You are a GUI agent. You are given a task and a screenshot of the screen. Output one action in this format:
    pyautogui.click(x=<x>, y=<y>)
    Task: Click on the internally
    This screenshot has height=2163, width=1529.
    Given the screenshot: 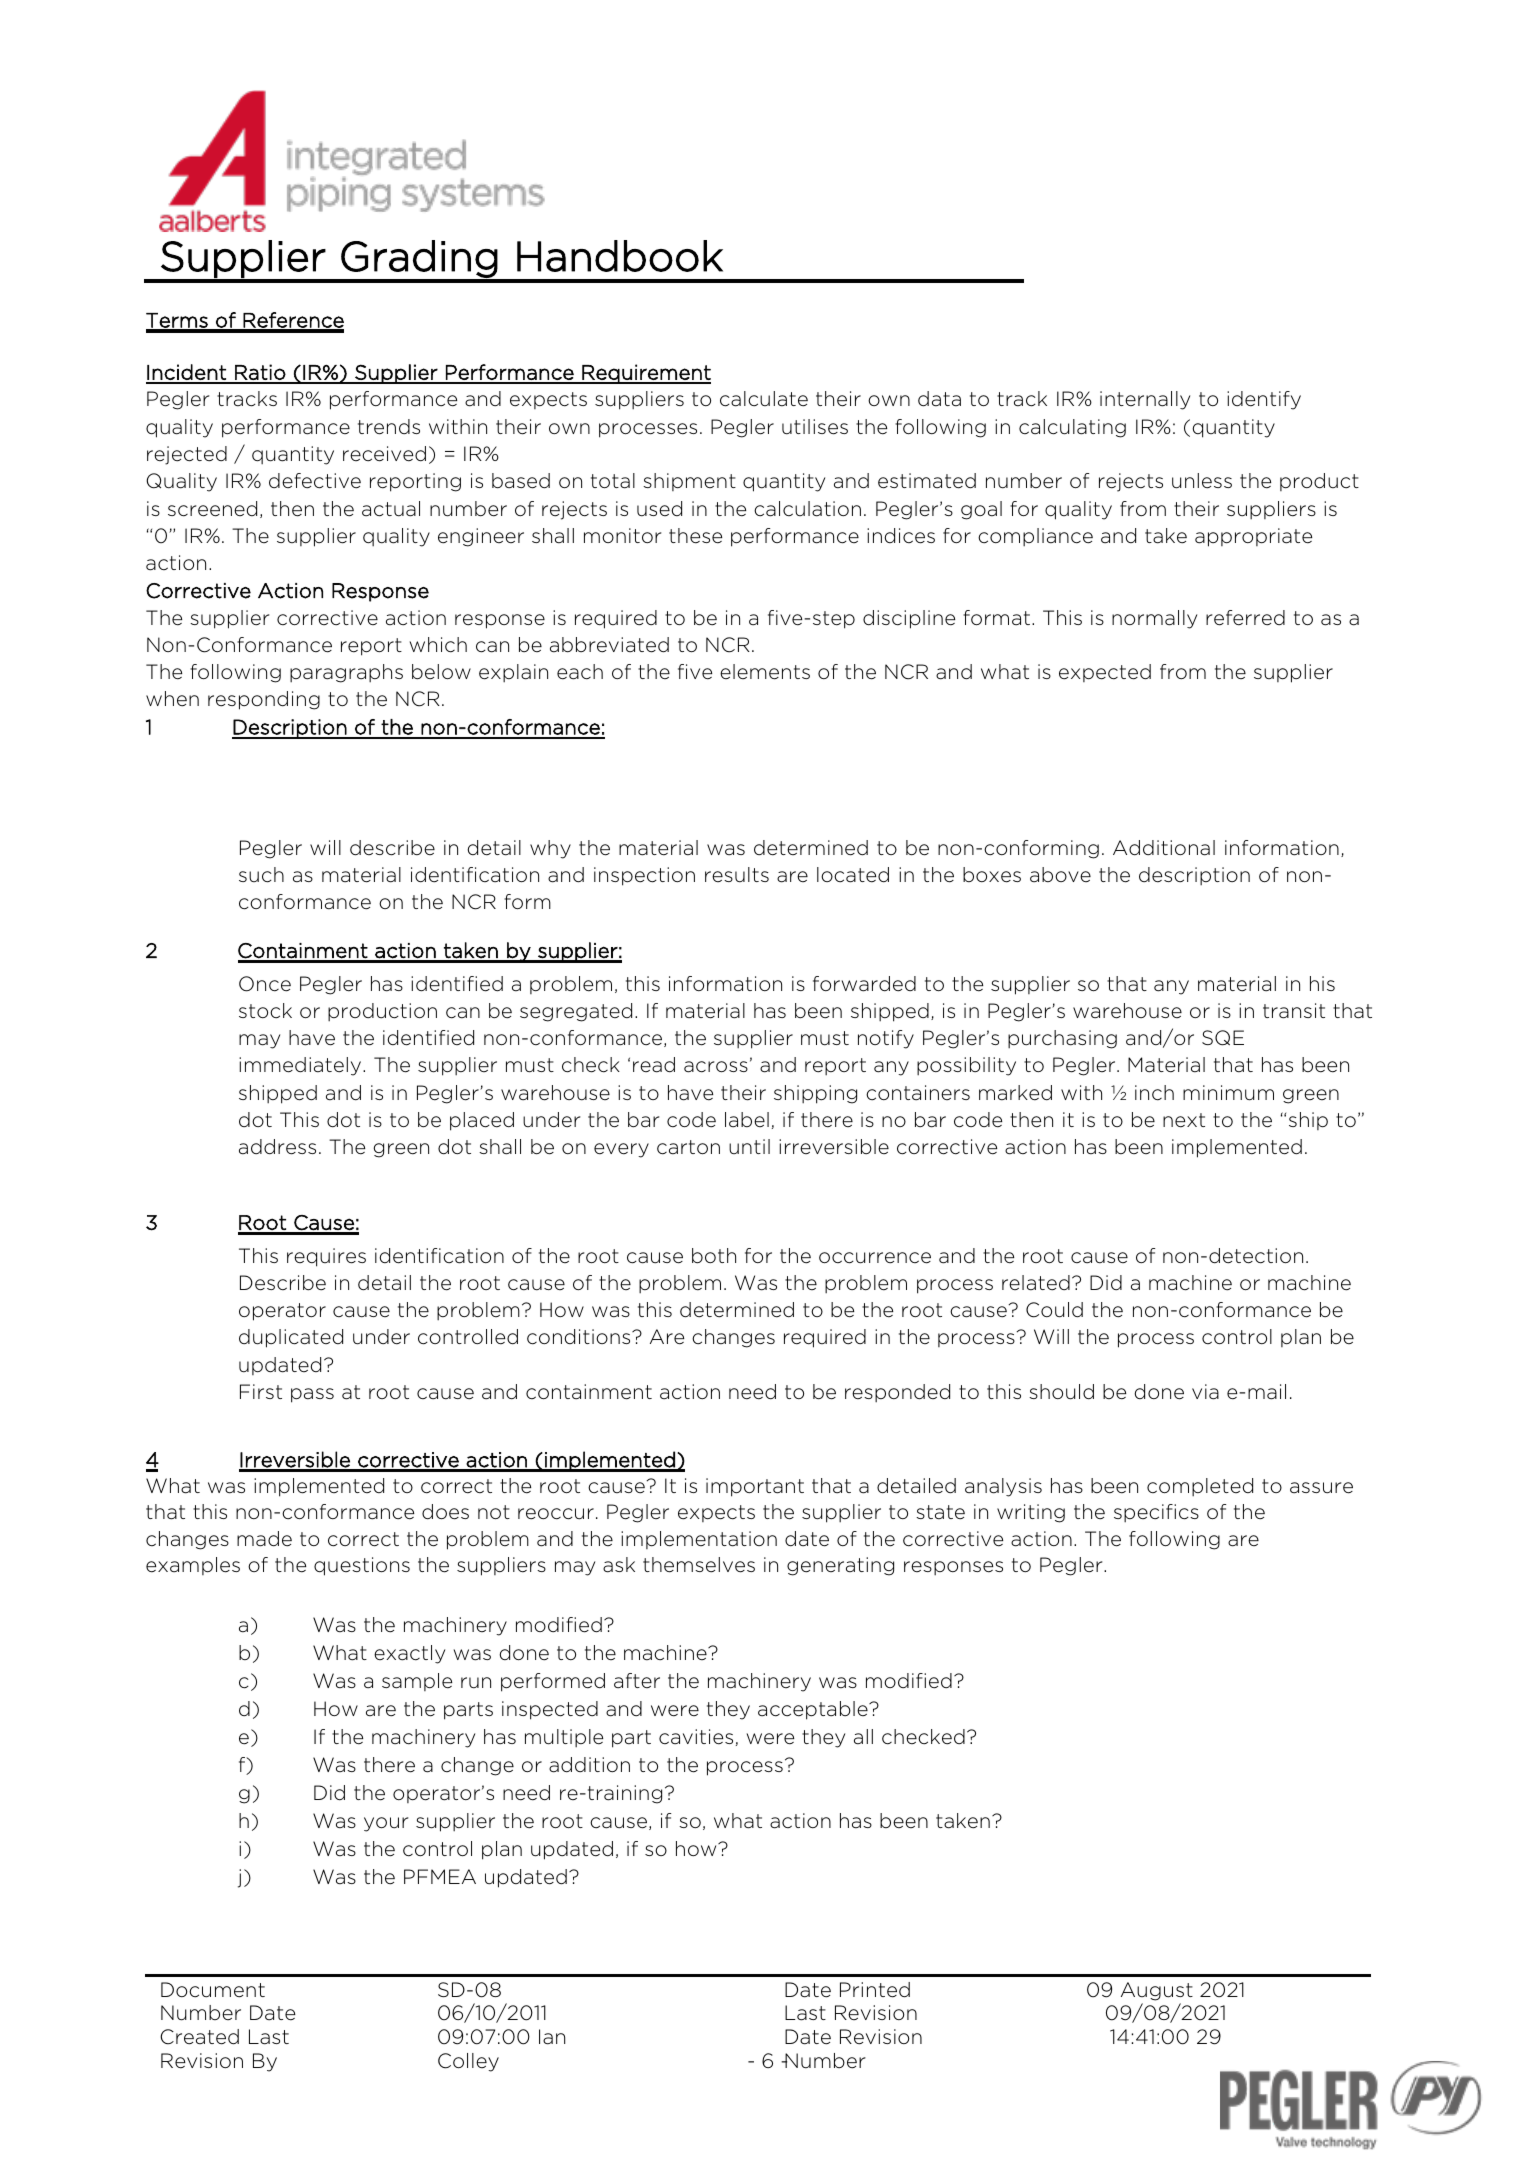 What is the action you would take?
    pyautogui.click(x=1145, y=400)
